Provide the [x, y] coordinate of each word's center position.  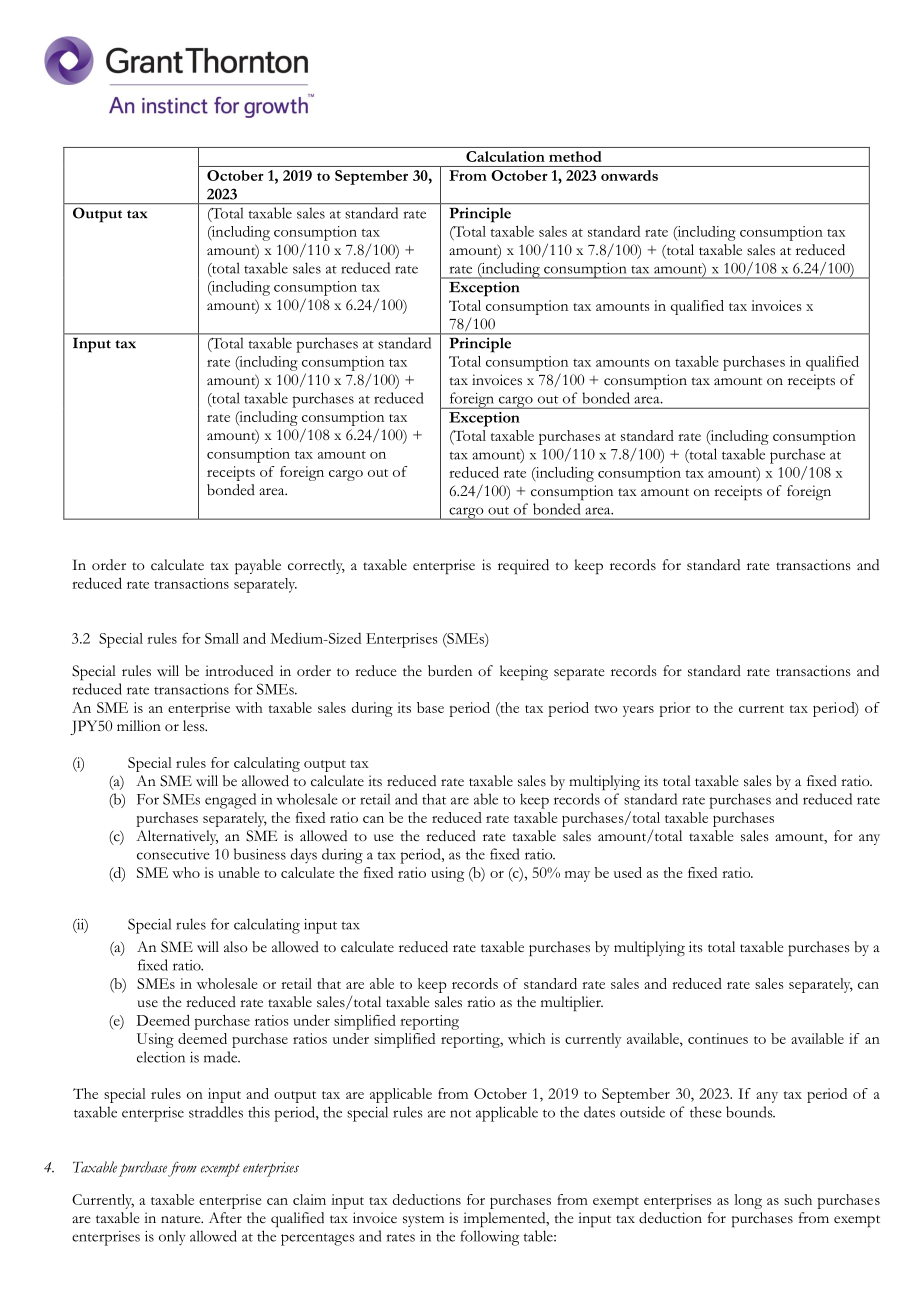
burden [450, 671]
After [225, 1217]
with [249, 707]
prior [675, 709]
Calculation [505, 156]
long [748, 1201]
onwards [629, 175]
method [575, 156]
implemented [505, 1220]
